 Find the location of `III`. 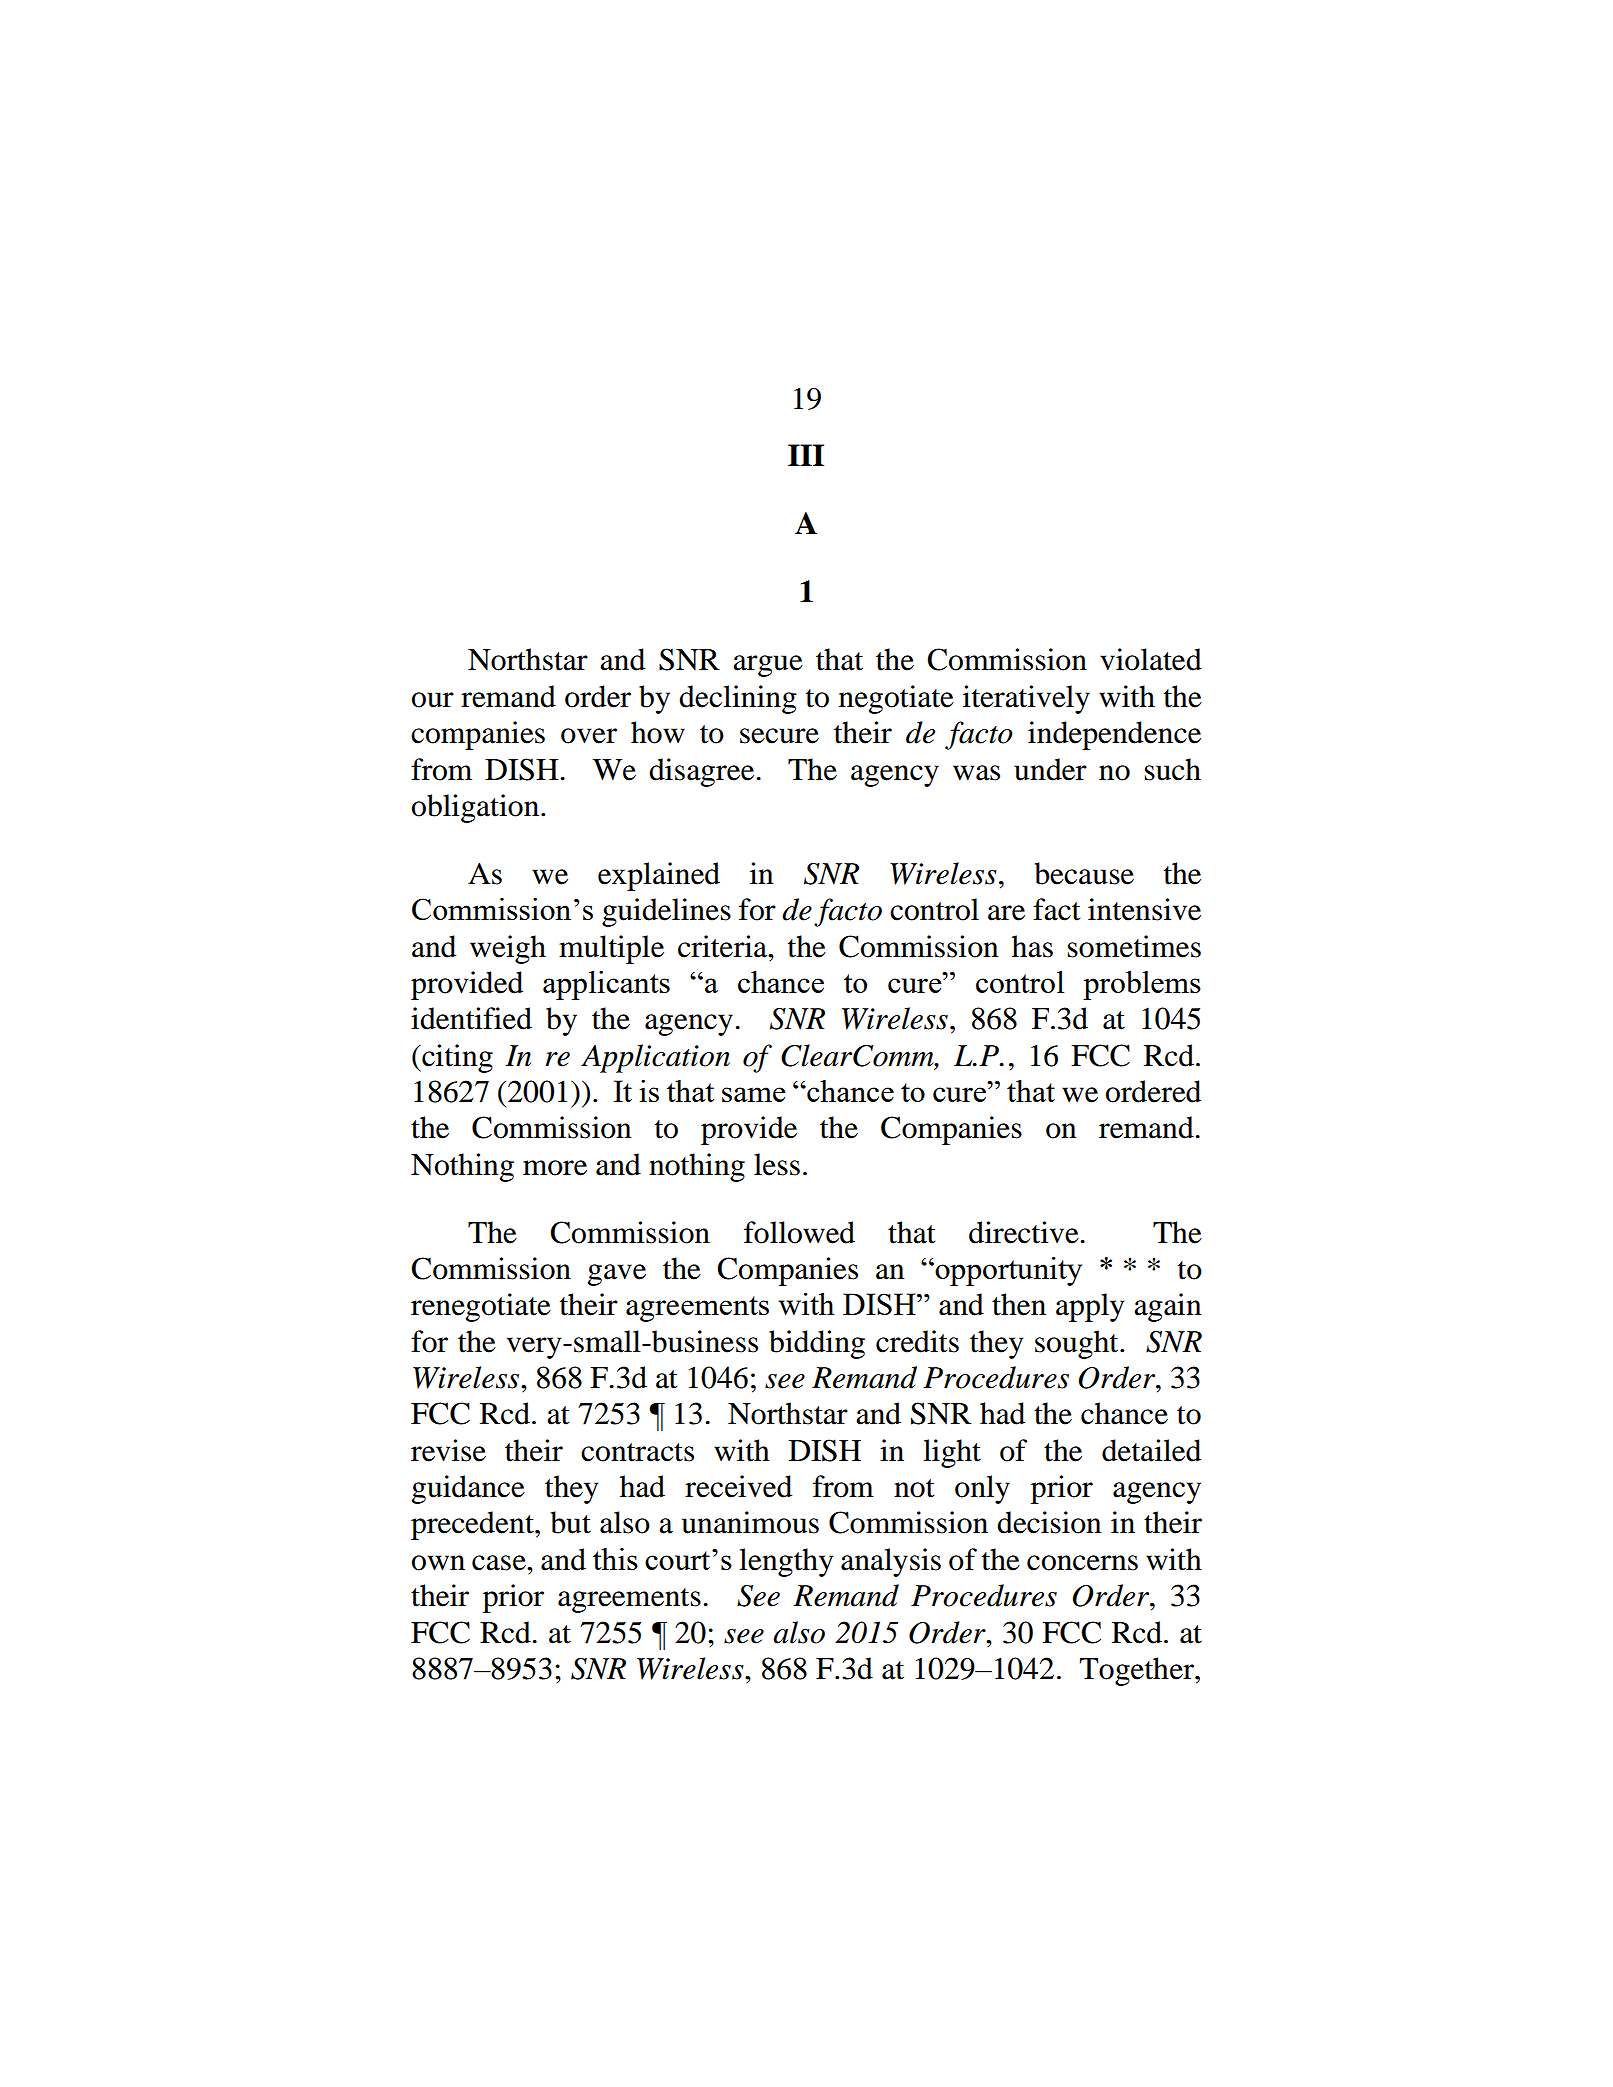

III is located at coordinates (806, 455).
